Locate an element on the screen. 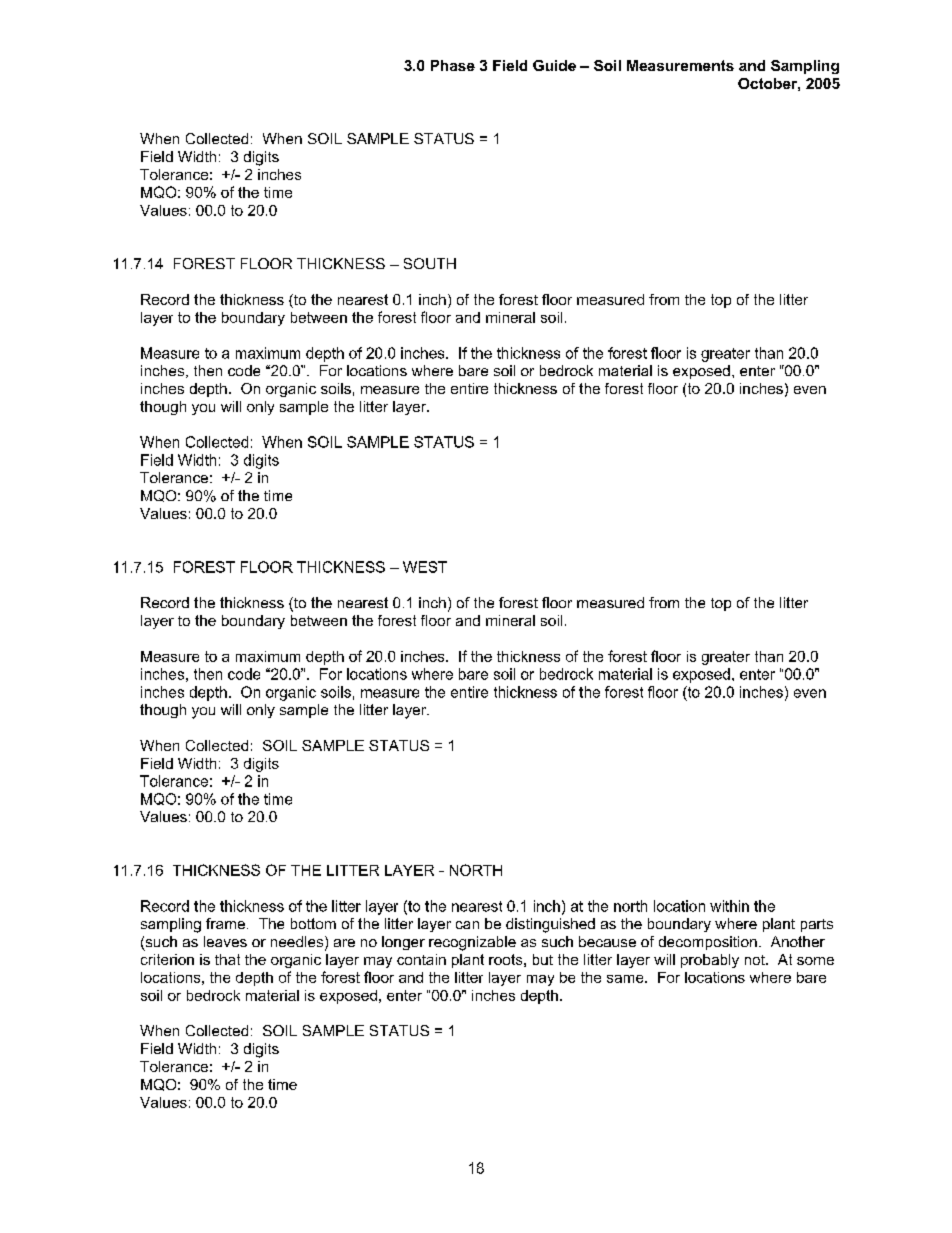 Image resolution: width=952 pixels, height=1233 pixels. SOUTH is located at coordinates (430, 263).
